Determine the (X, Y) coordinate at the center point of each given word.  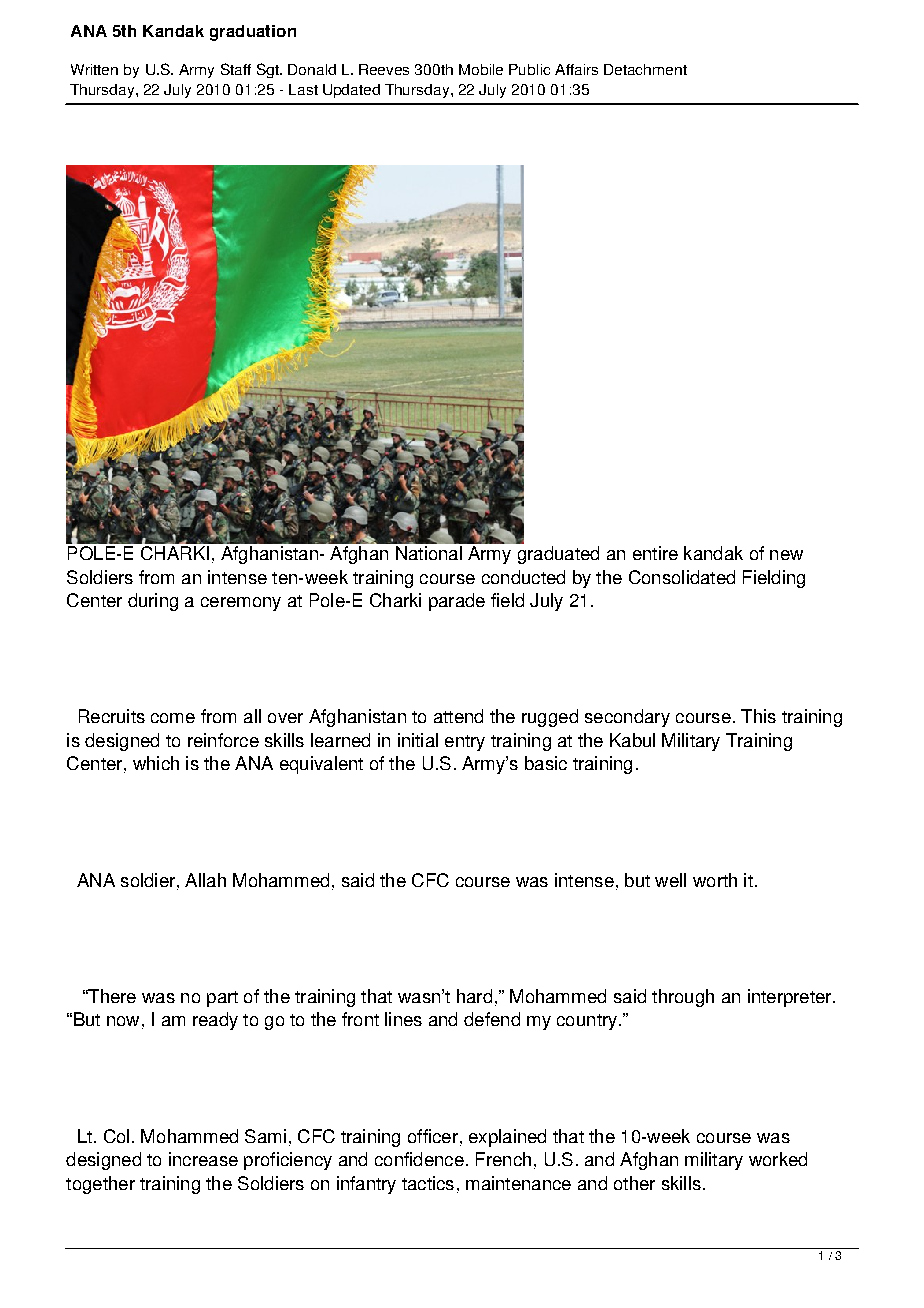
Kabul (632, 740)
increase (203, 1159)
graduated (558, 555)
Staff (236, 69)
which (156, 763)
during (153, 602)
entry (465, 743)
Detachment (645, 69)
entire (655, 553)
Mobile (481, 69)
